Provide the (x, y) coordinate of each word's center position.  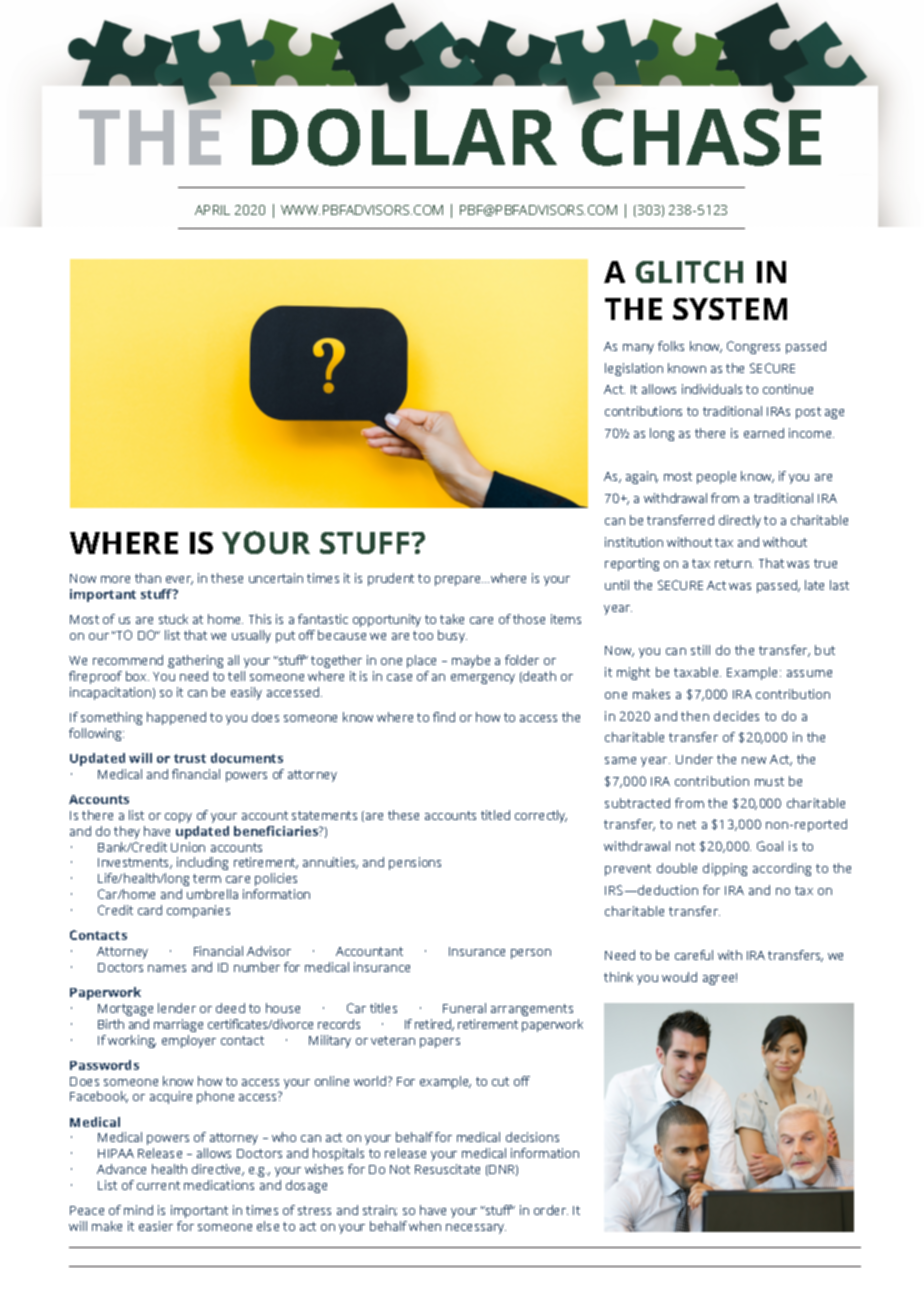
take (452, 619)
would (679, 977)
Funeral (464, 1008)
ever (179, 580)
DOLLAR (404, 137)
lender (177, 1008)
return (734, 563)
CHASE (701, 137)
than (148, 578)
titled (495, 815)
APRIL (212, 210)
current (158, 1185)
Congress (753, 347)
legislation (634, 369)
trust (190, 758)
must (769, 781)
